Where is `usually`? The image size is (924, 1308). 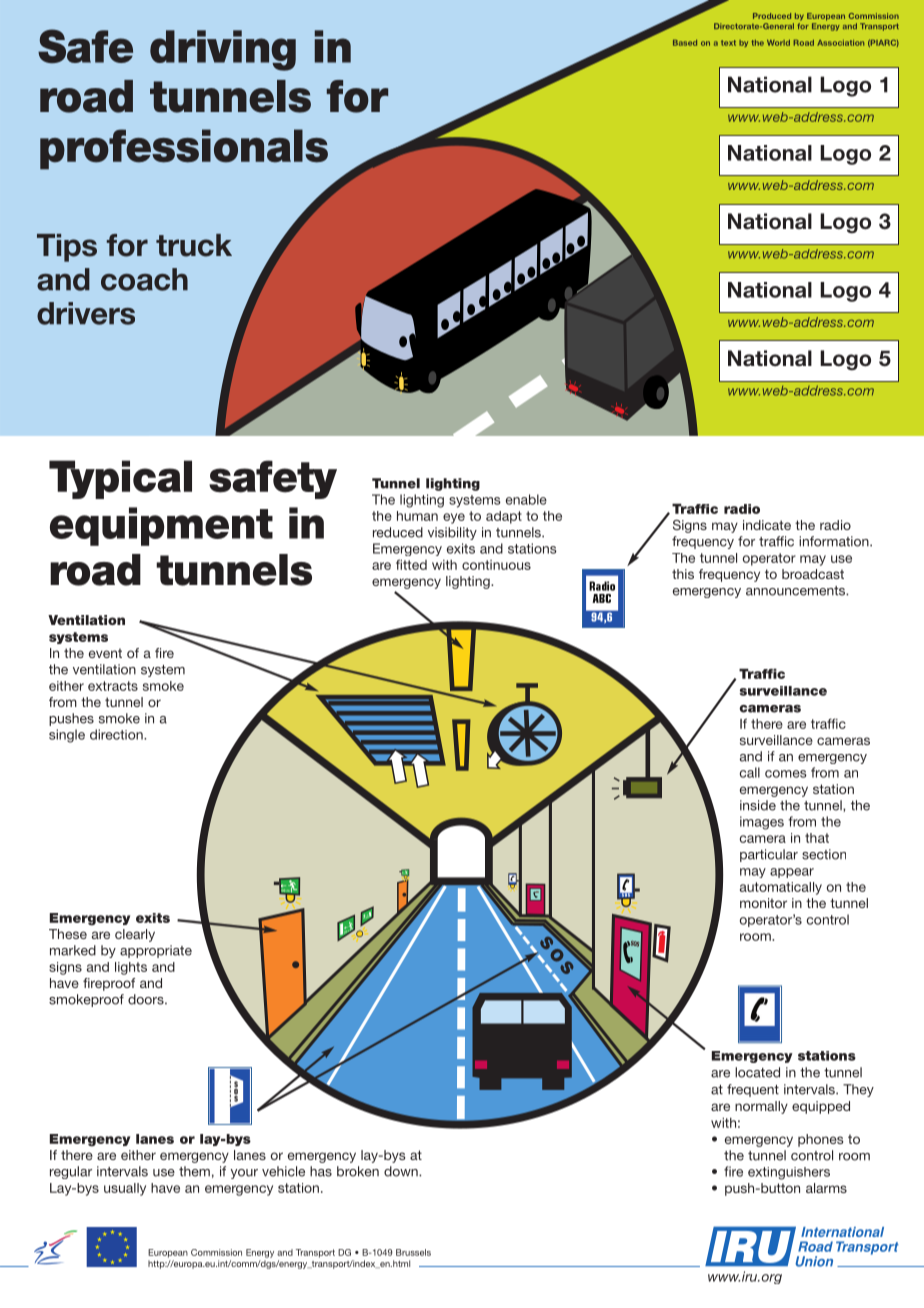 usually is located at coordinates (125, 1189).
